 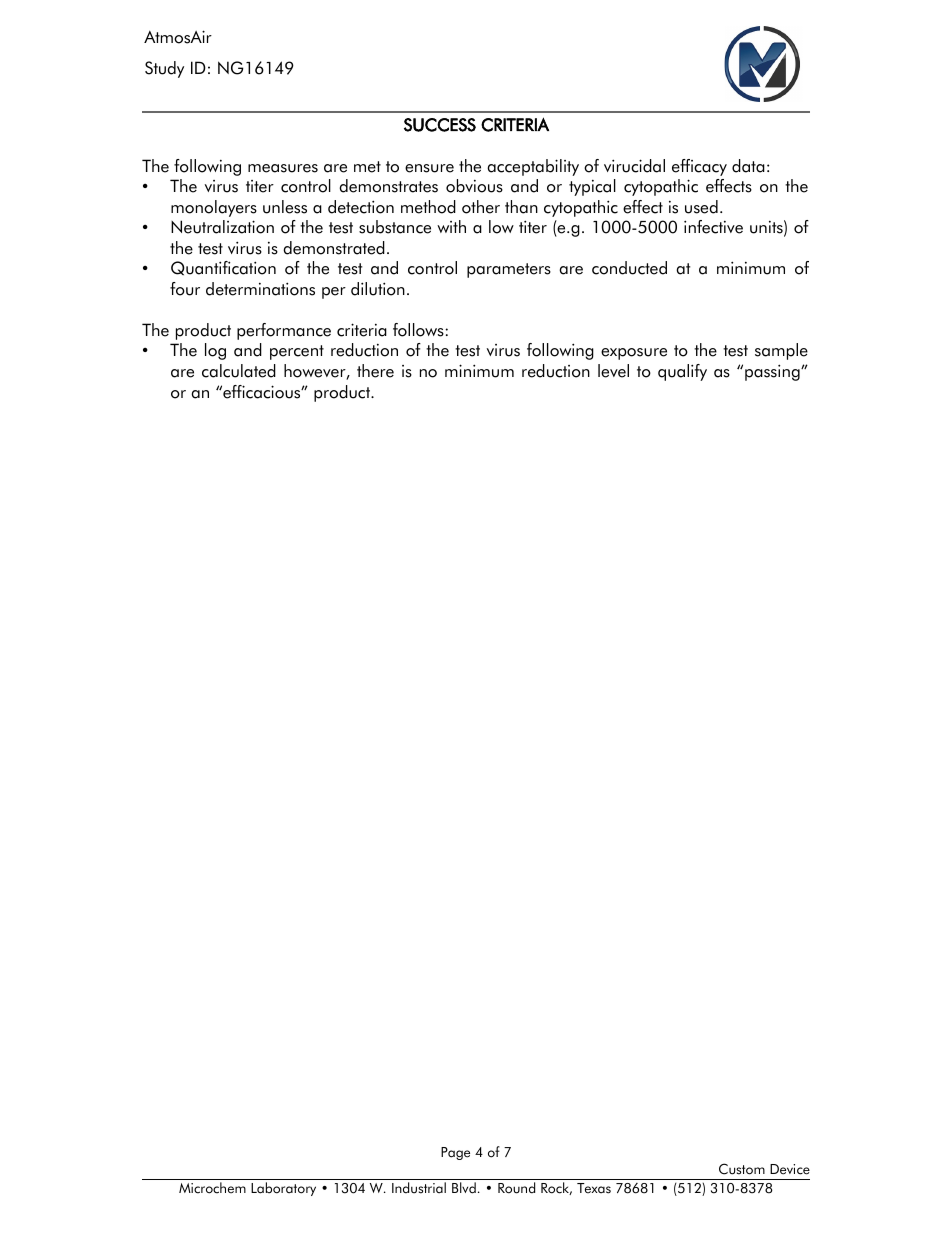 What do you see at coordinates (699, 167) in the image?
I see `efficacy` at bounding box center [699, 167].
